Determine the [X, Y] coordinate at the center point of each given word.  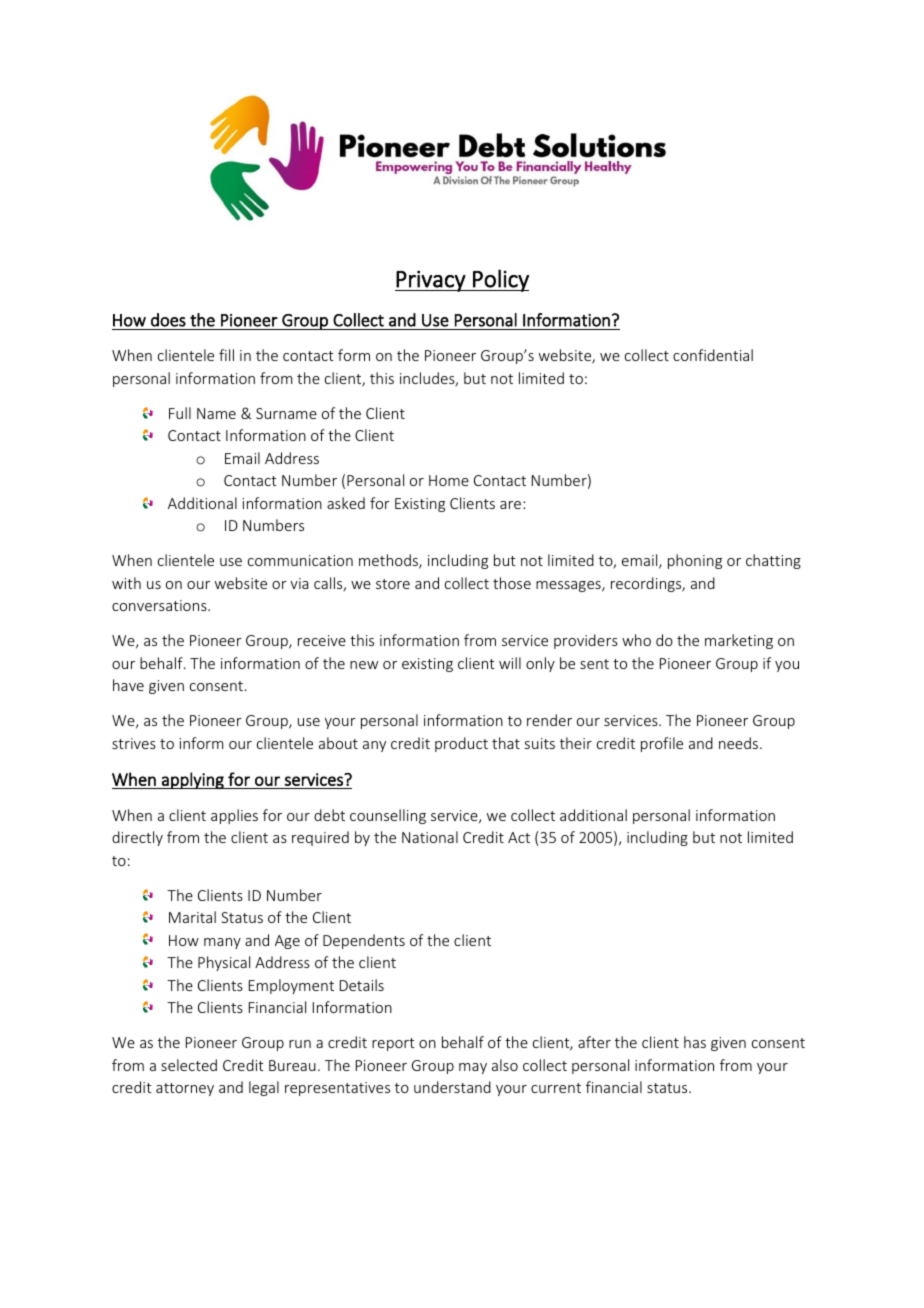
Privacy [431, 281]
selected [189, 1065]
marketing [739, 641]
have [128, 685]
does [168, 320]
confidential [713, 355]
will [510, 663]
